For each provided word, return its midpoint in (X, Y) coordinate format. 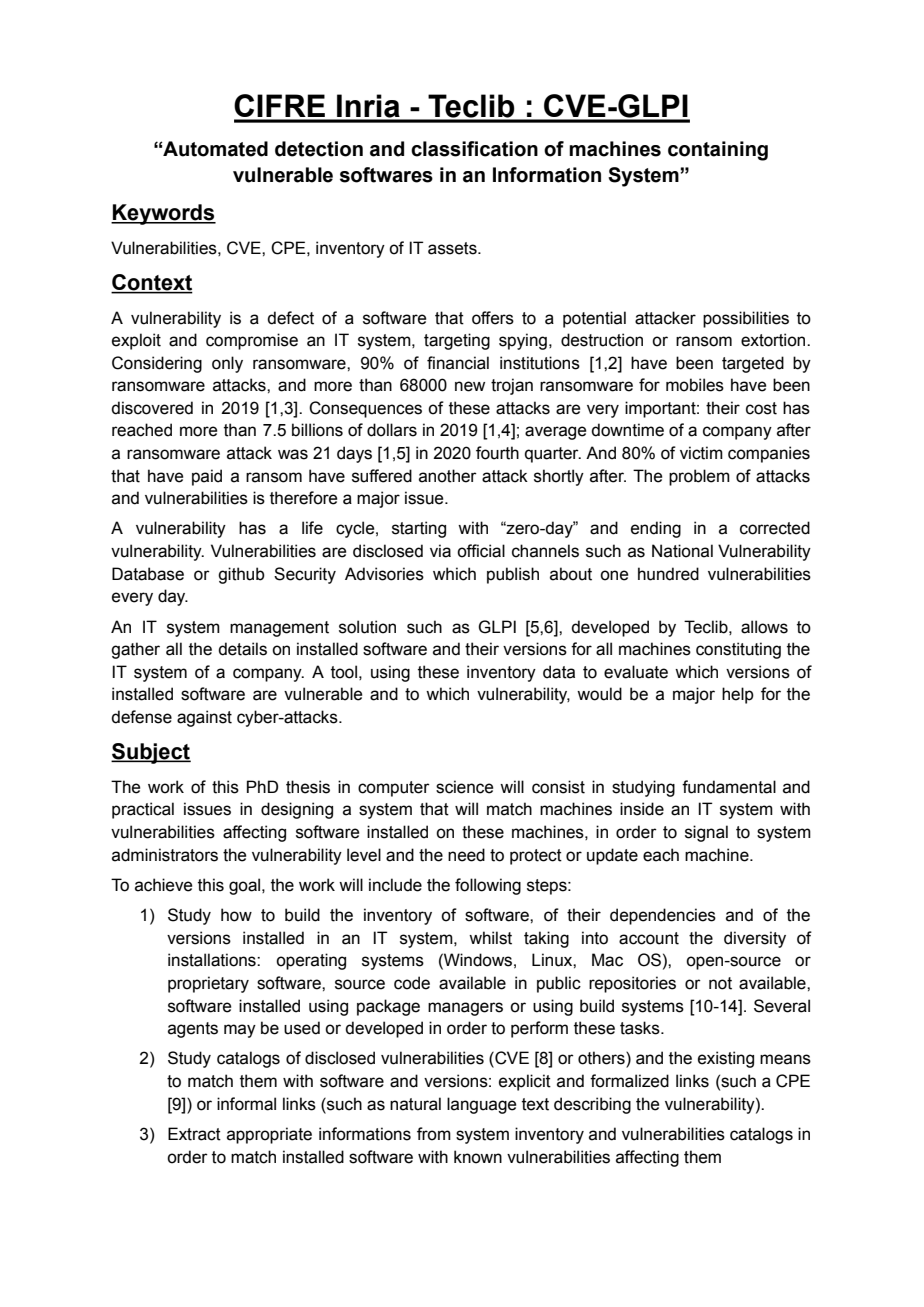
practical (143, 810)
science (464, 787)
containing (718, 151)
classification (474, 149)
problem (699, 477)
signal (706, 833)
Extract (194, 1134)
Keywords (163, 214)
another (448, 476)
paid (207, 477)
